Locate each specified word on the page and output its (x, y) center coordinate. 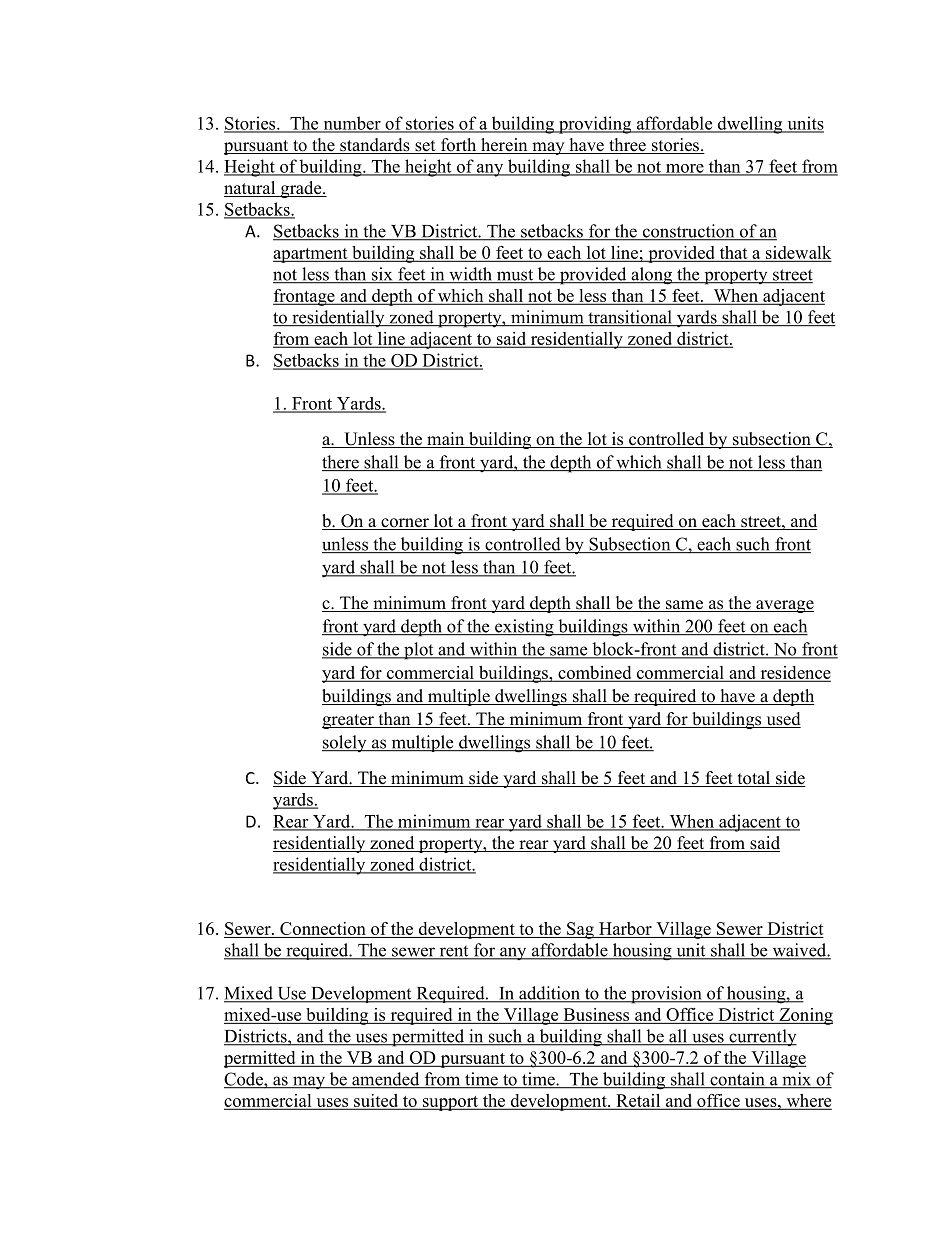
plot (419, 651)
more (684, 169)
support (450, 1103)
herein (504, 146)
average (784, 606)
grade (301, 189)
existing (524, 628)
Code (244, 1080)
